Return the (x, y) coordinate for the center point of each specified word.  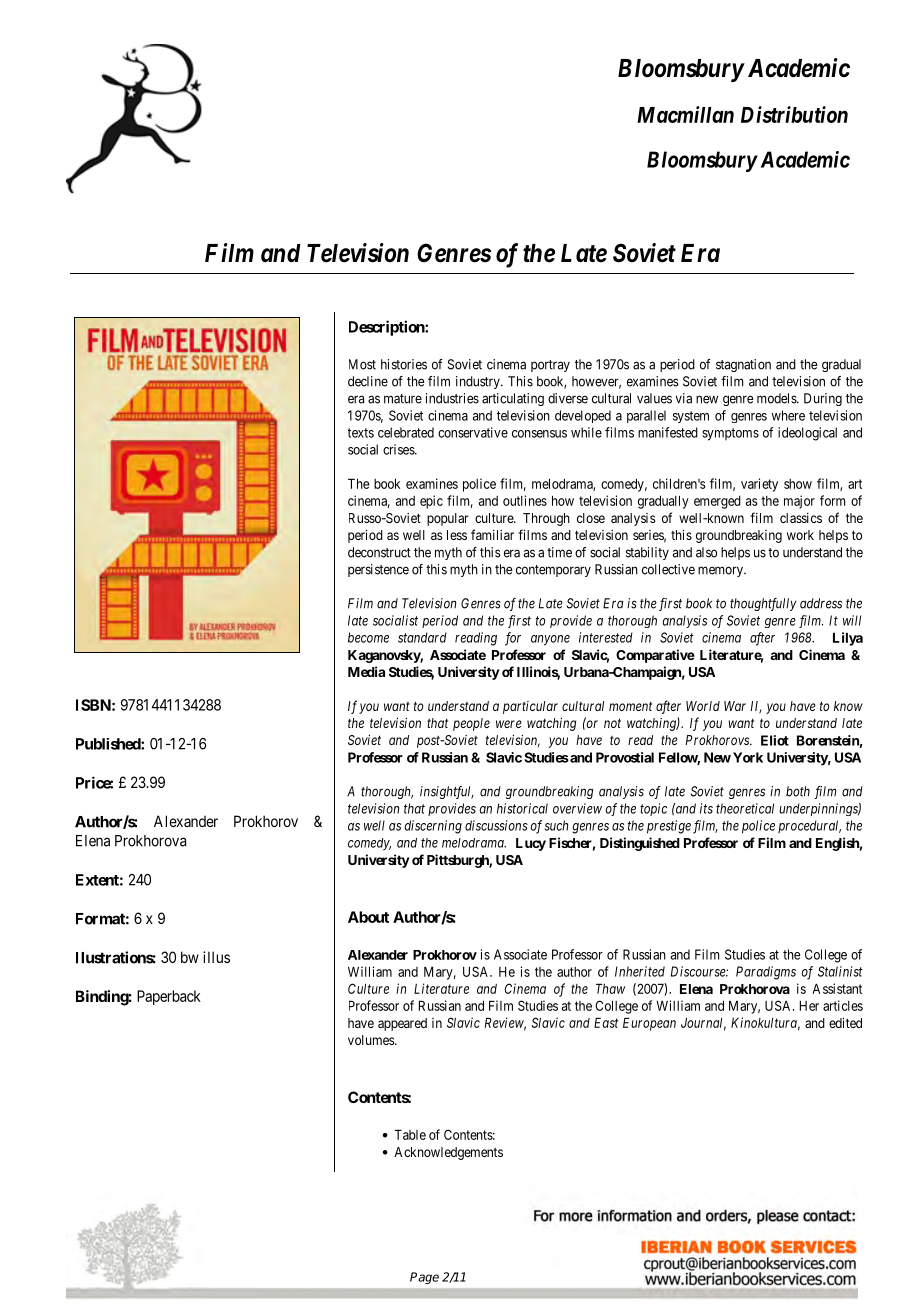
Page (424, 1278)
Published (109, 744)
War (735, 706)
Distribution (794, 114)
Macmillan (685, 114)
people (471, 724)
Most (362, 364)
